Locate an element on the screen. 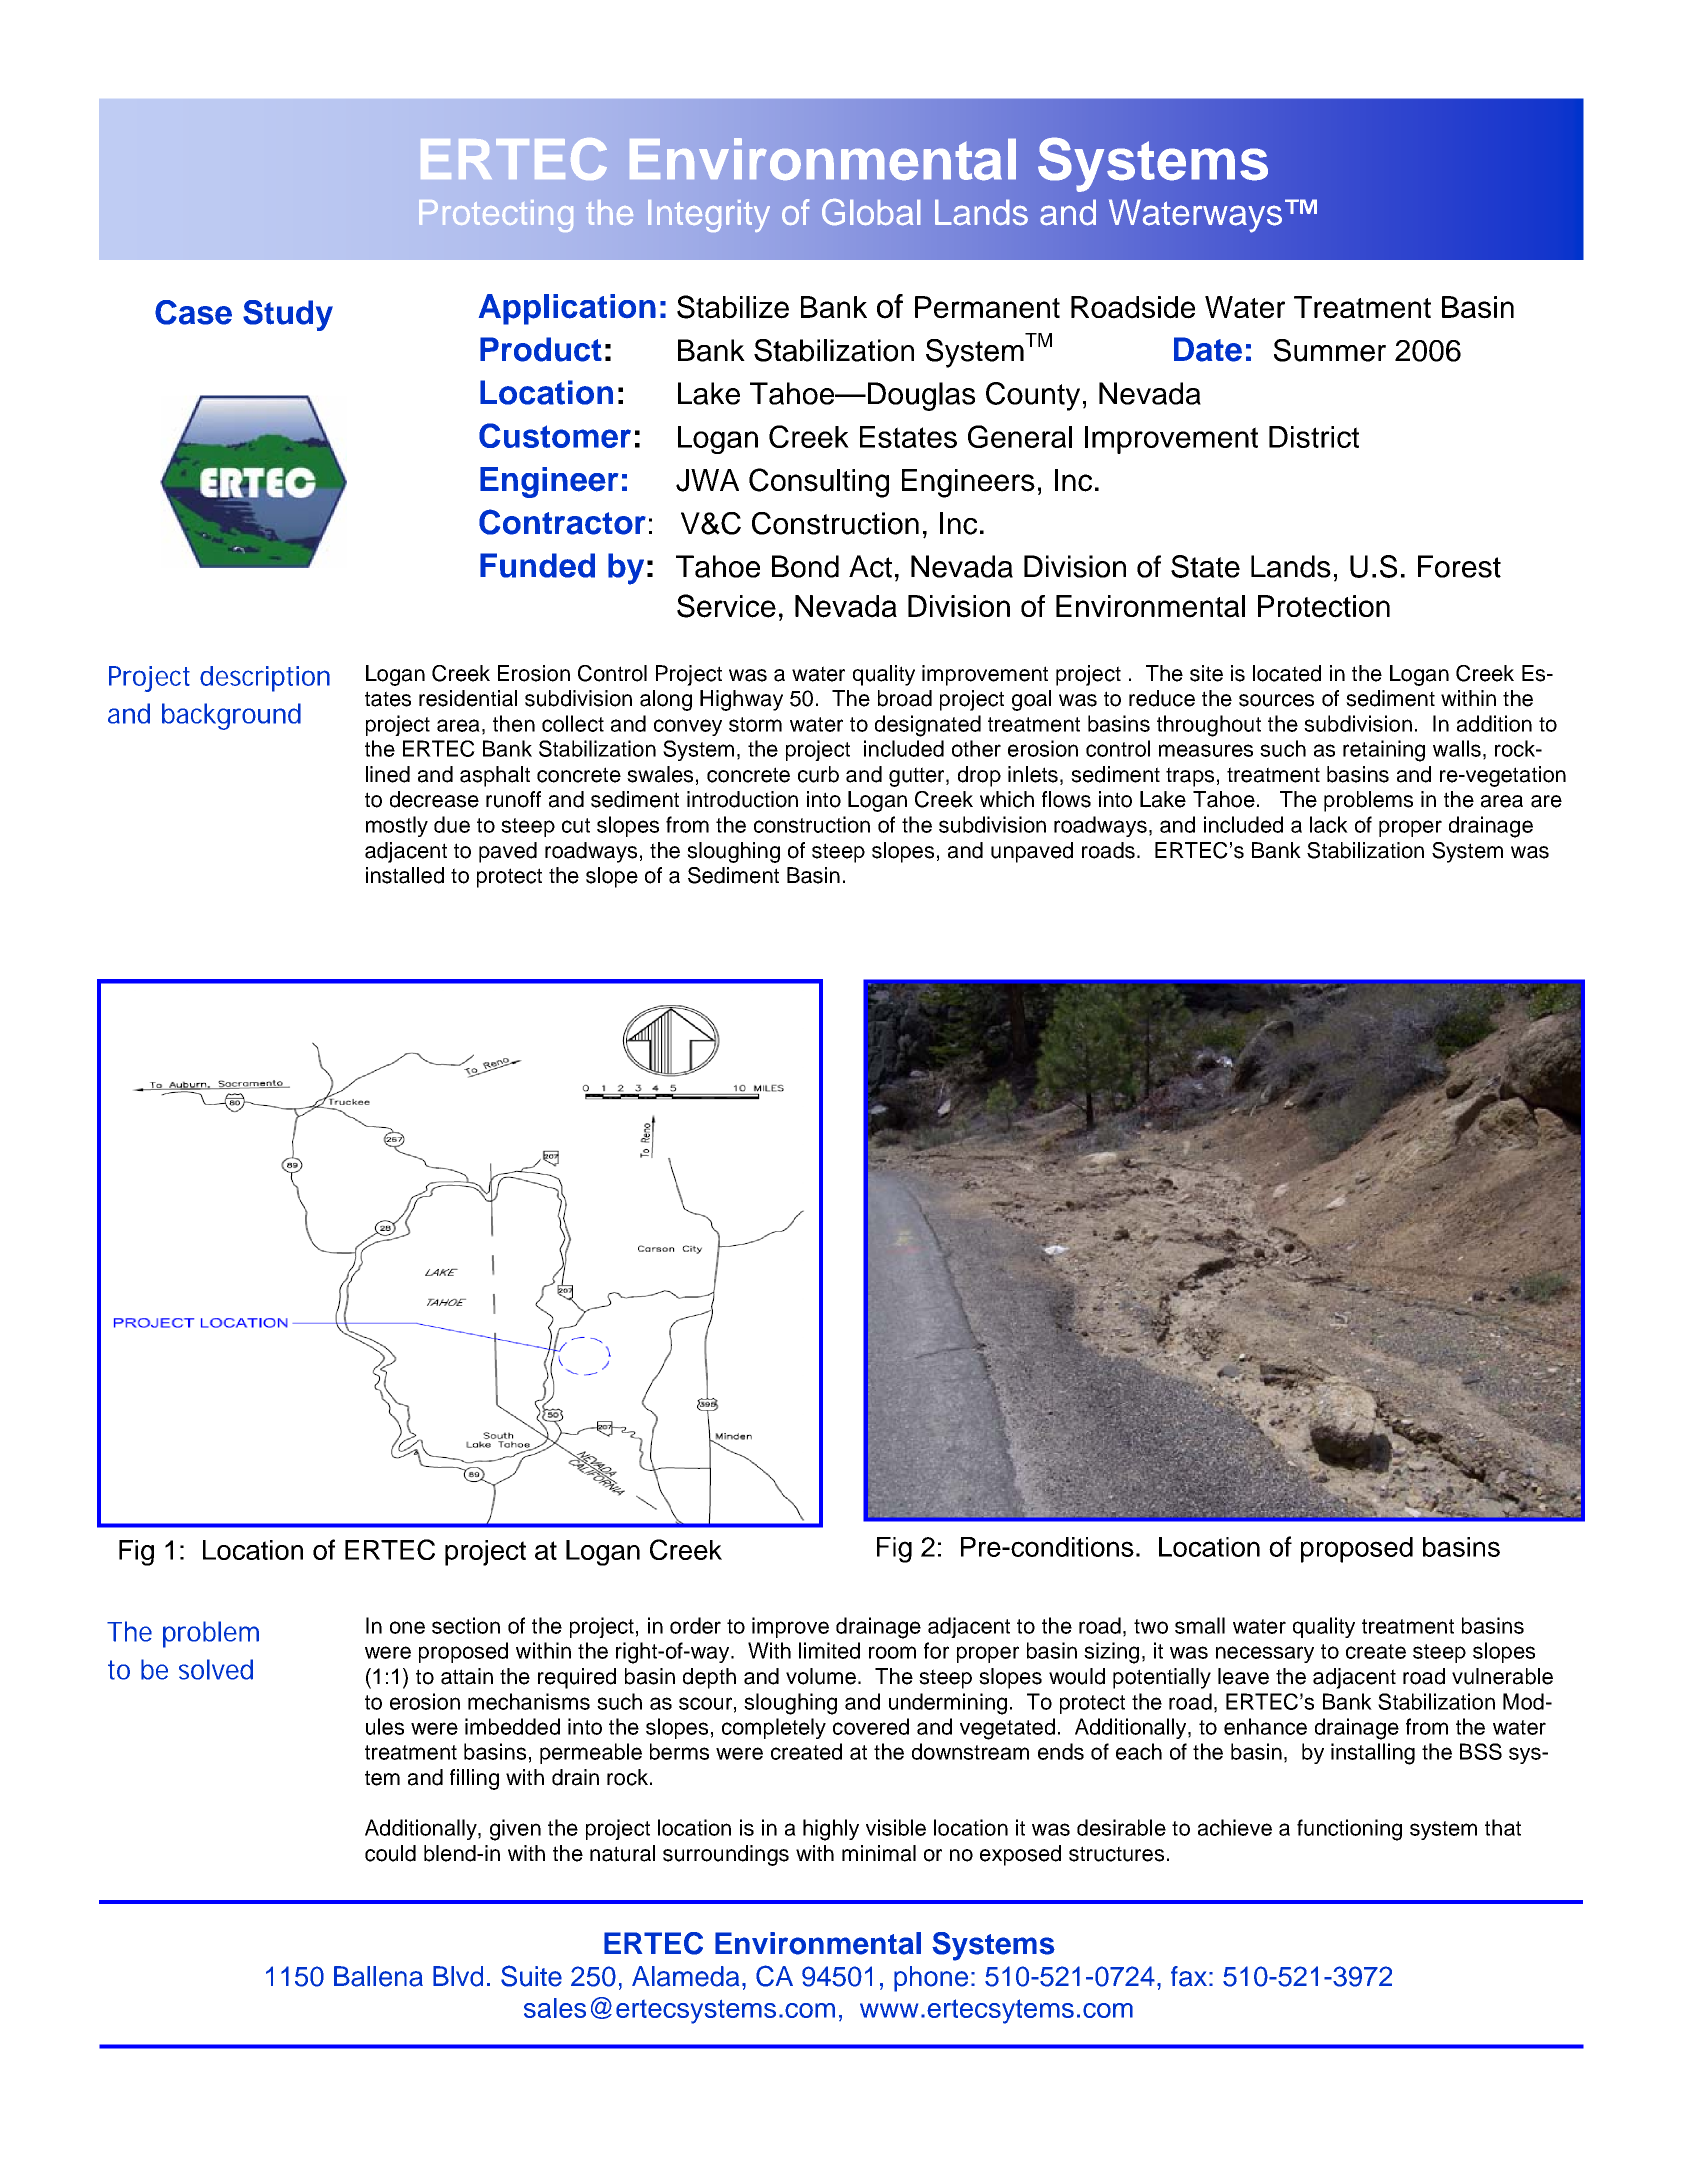 The width and height of the screenshot is (1682, 2177). could is located at coordinates (390, 1853).
